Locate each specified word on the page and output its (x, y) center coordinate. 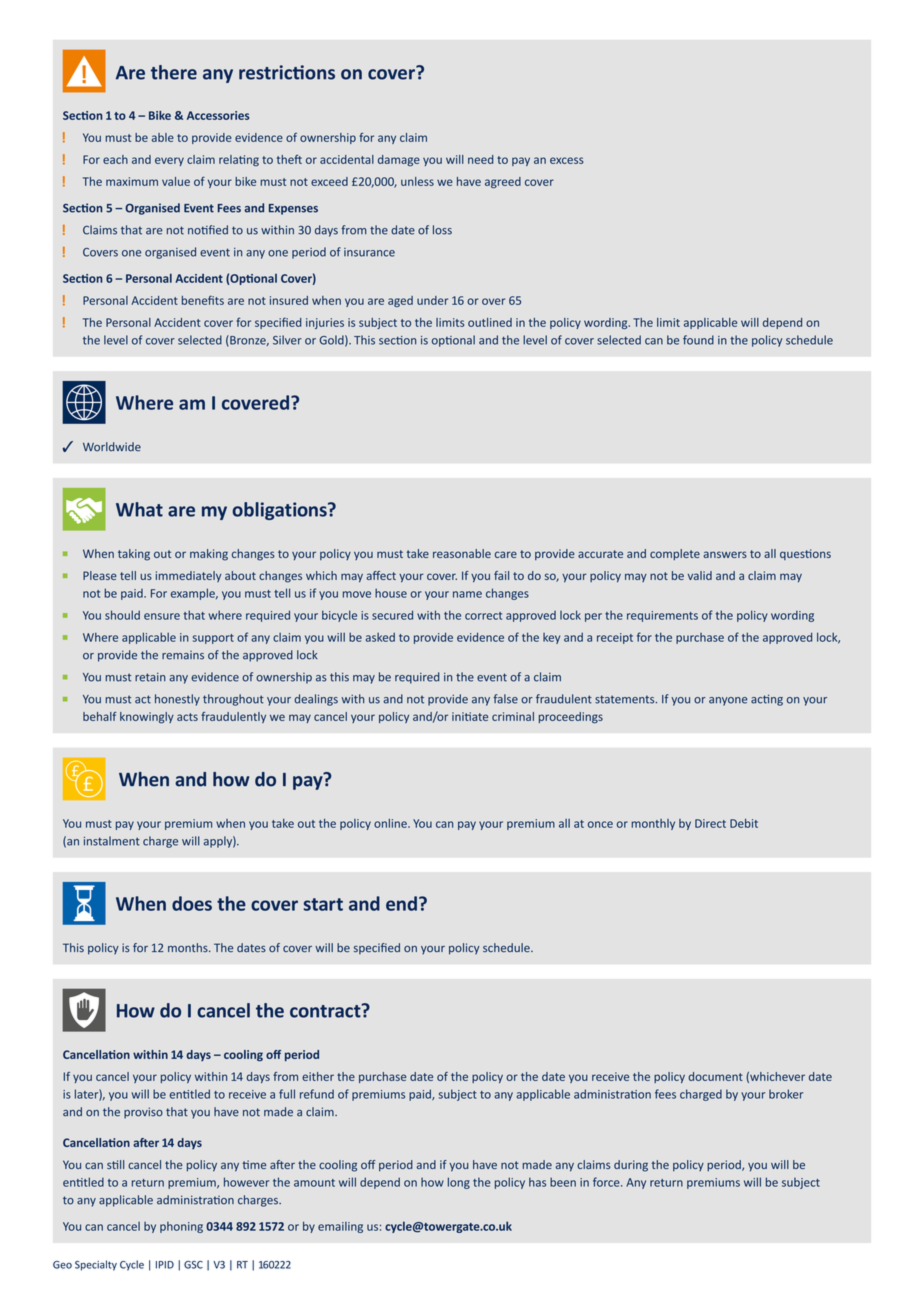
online (391, 823)
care (506, 554)
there (174, 72)
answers (725, 554)
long (459, 1183)
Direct (710, 823)
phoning (181, 1227)
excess (567, 160)
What (139, 509)
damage (399, 160)
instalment (112, 841)
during (631, 1166)
